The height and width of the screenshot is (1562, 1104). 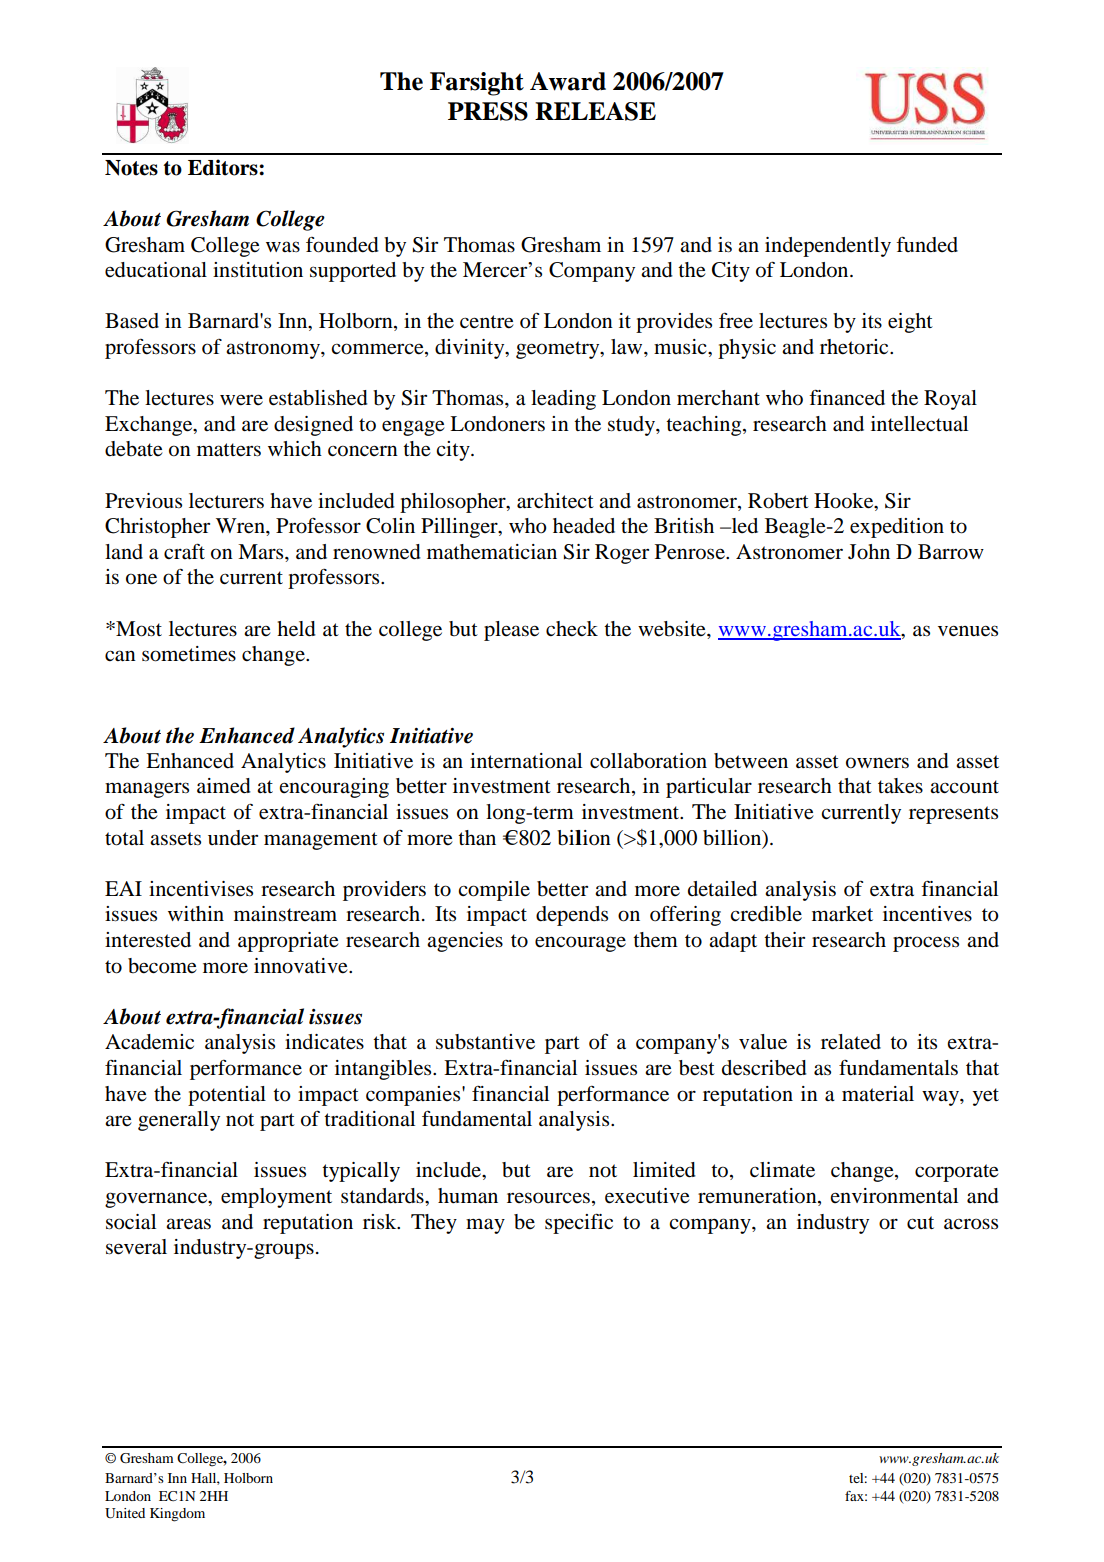 I want to click on related, so click(x=851, y=1042).
